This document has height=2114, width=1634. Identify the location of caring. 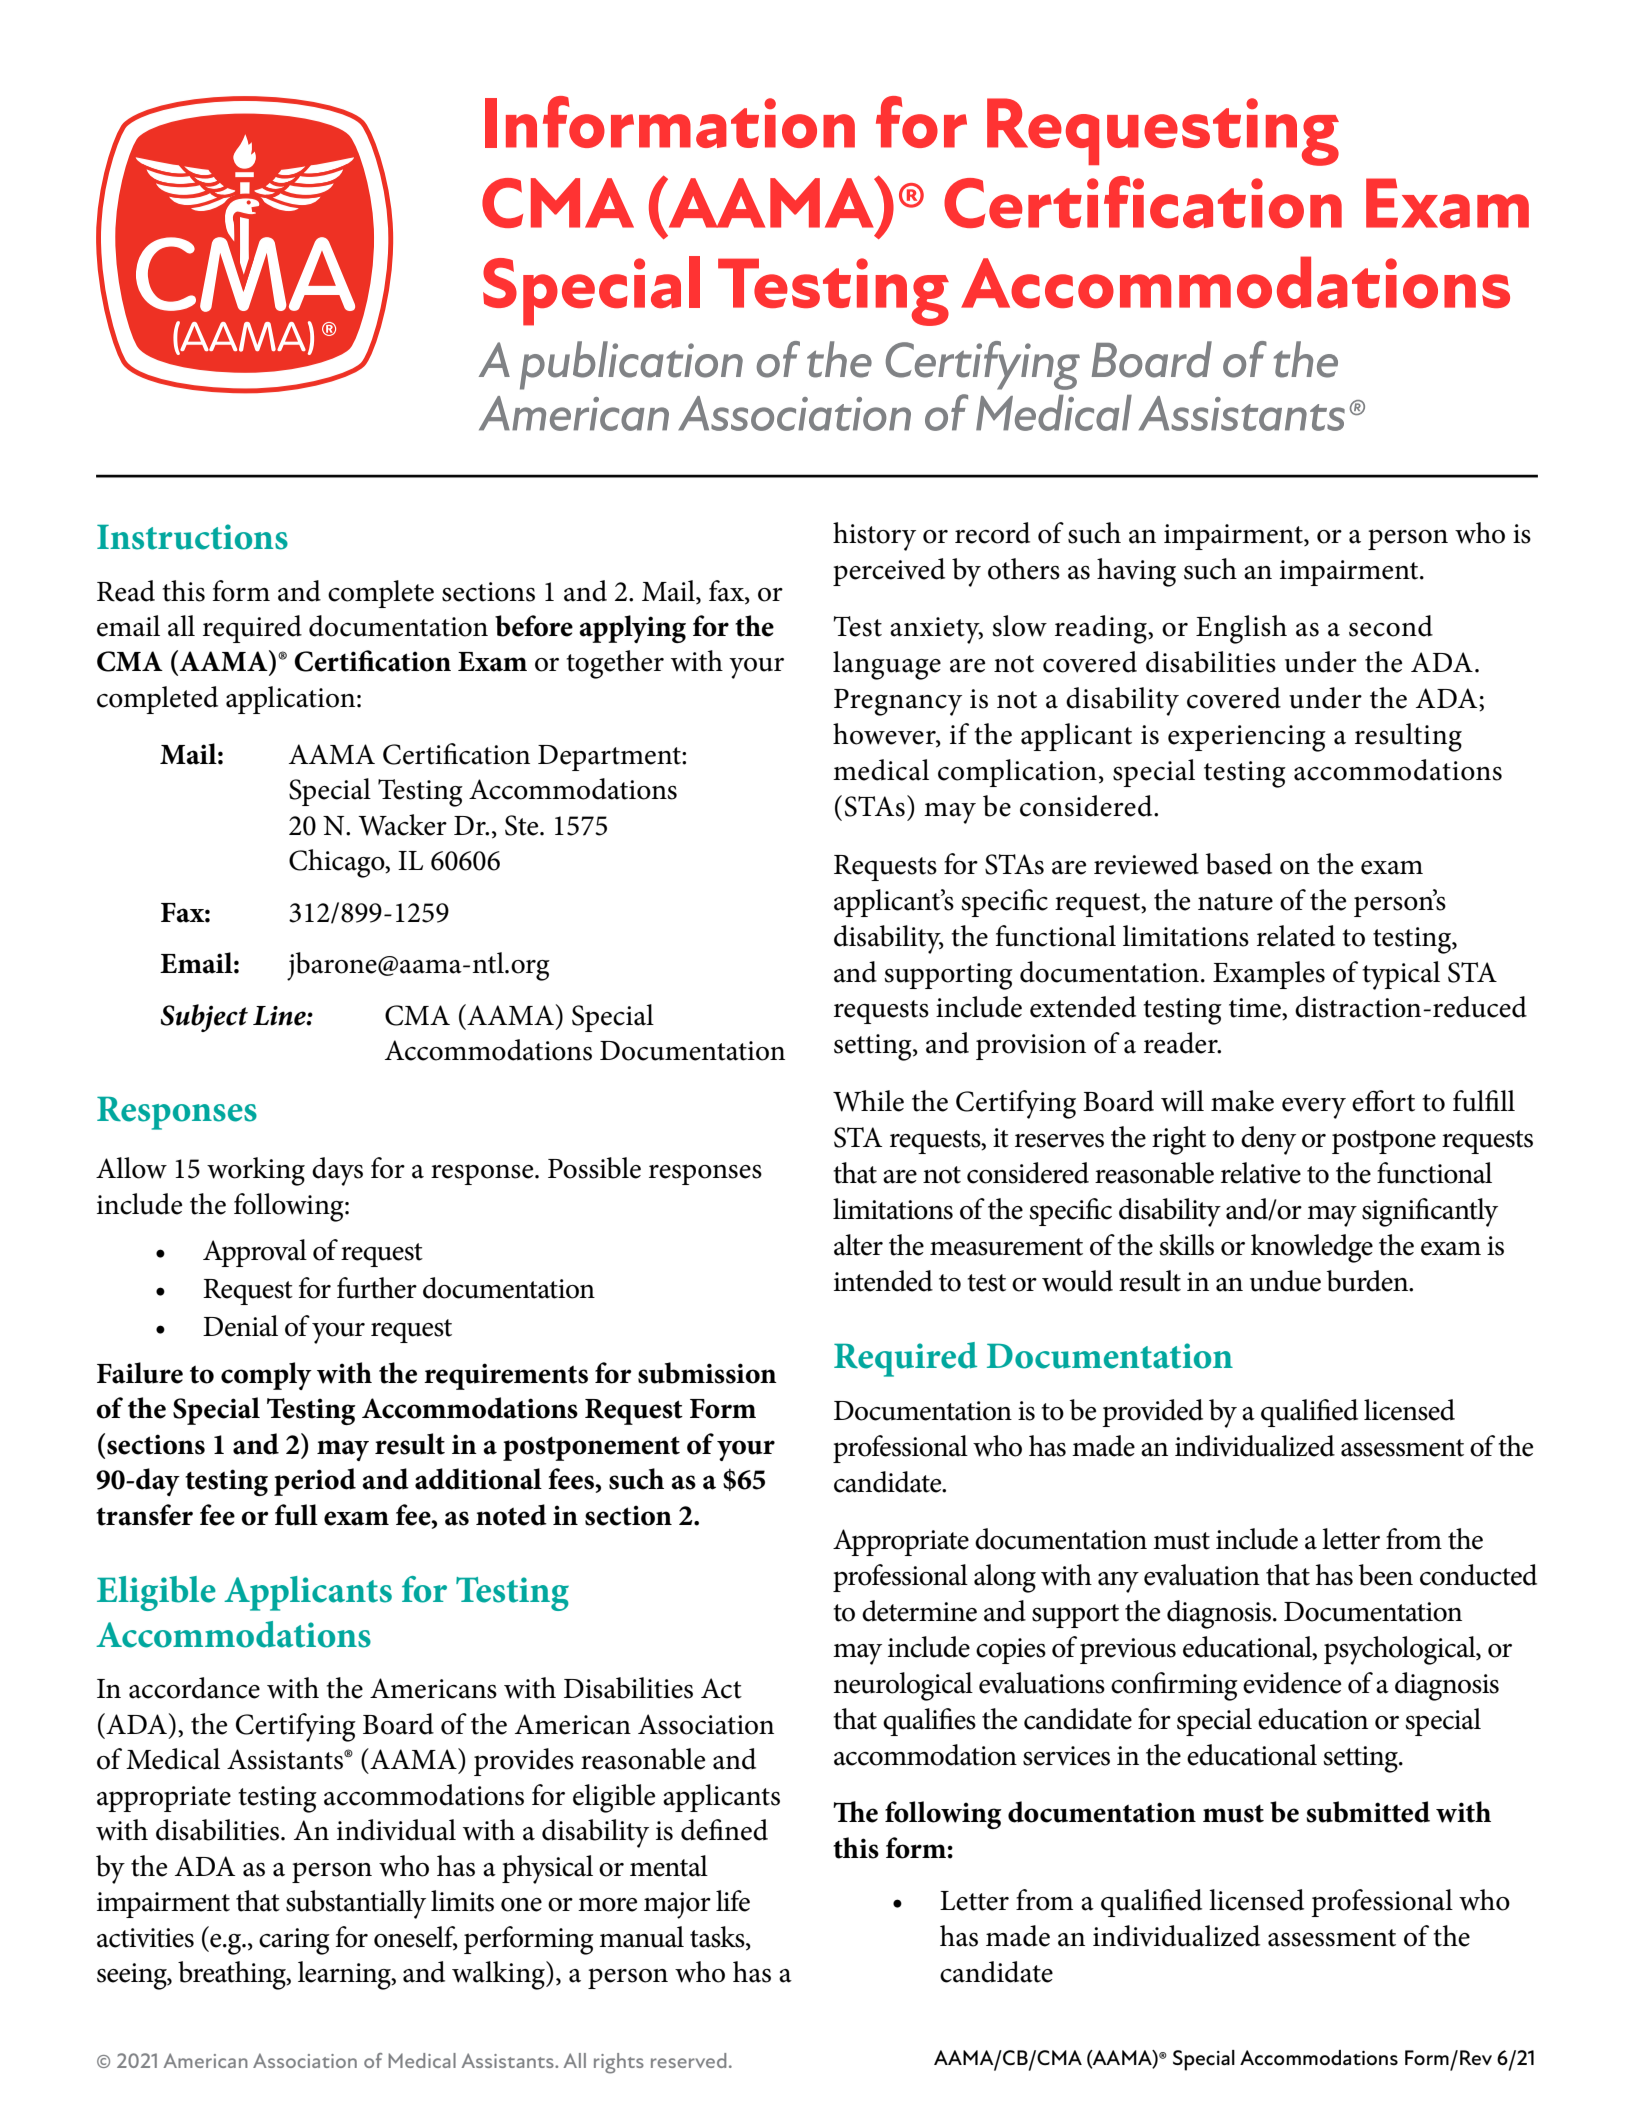
(294, 1941).
